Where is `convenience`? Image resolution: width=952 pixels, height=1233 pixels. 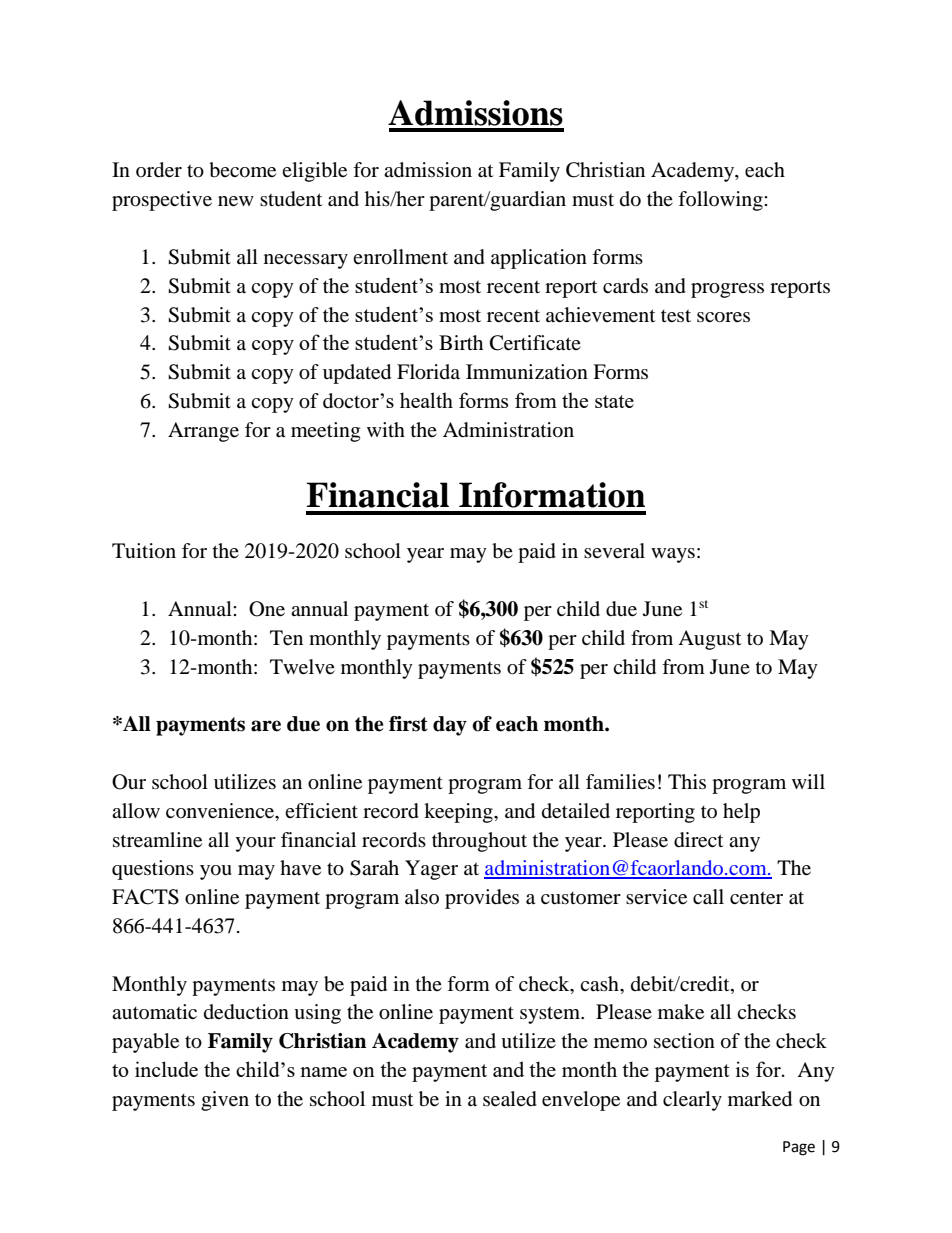
convenience is located at coordinates (221, 811).
